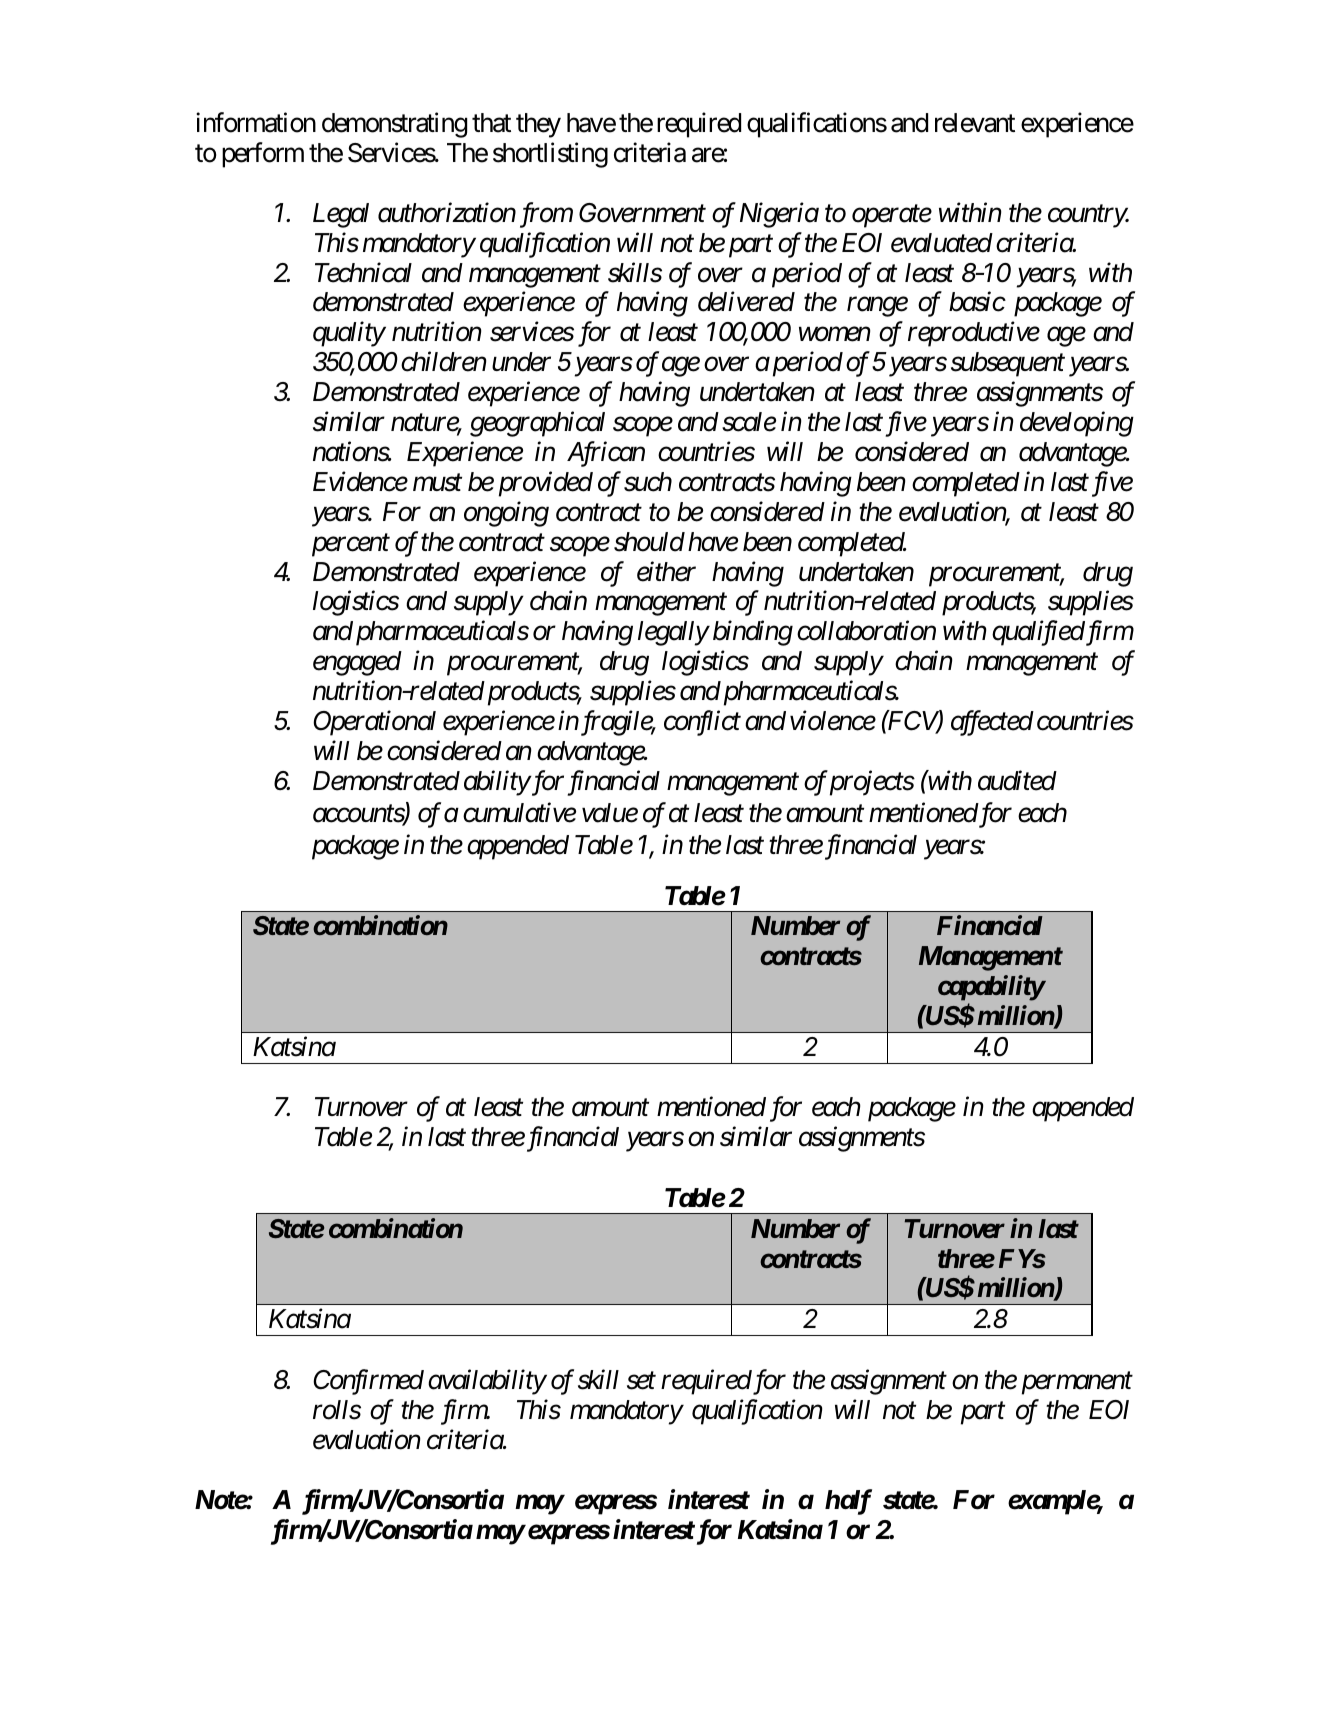 This screenshot has height=1716, width=1326. What do you see at coordinates (374, 723) in the screenshot?
I see `Operational` at bounding box center [374, 723].
